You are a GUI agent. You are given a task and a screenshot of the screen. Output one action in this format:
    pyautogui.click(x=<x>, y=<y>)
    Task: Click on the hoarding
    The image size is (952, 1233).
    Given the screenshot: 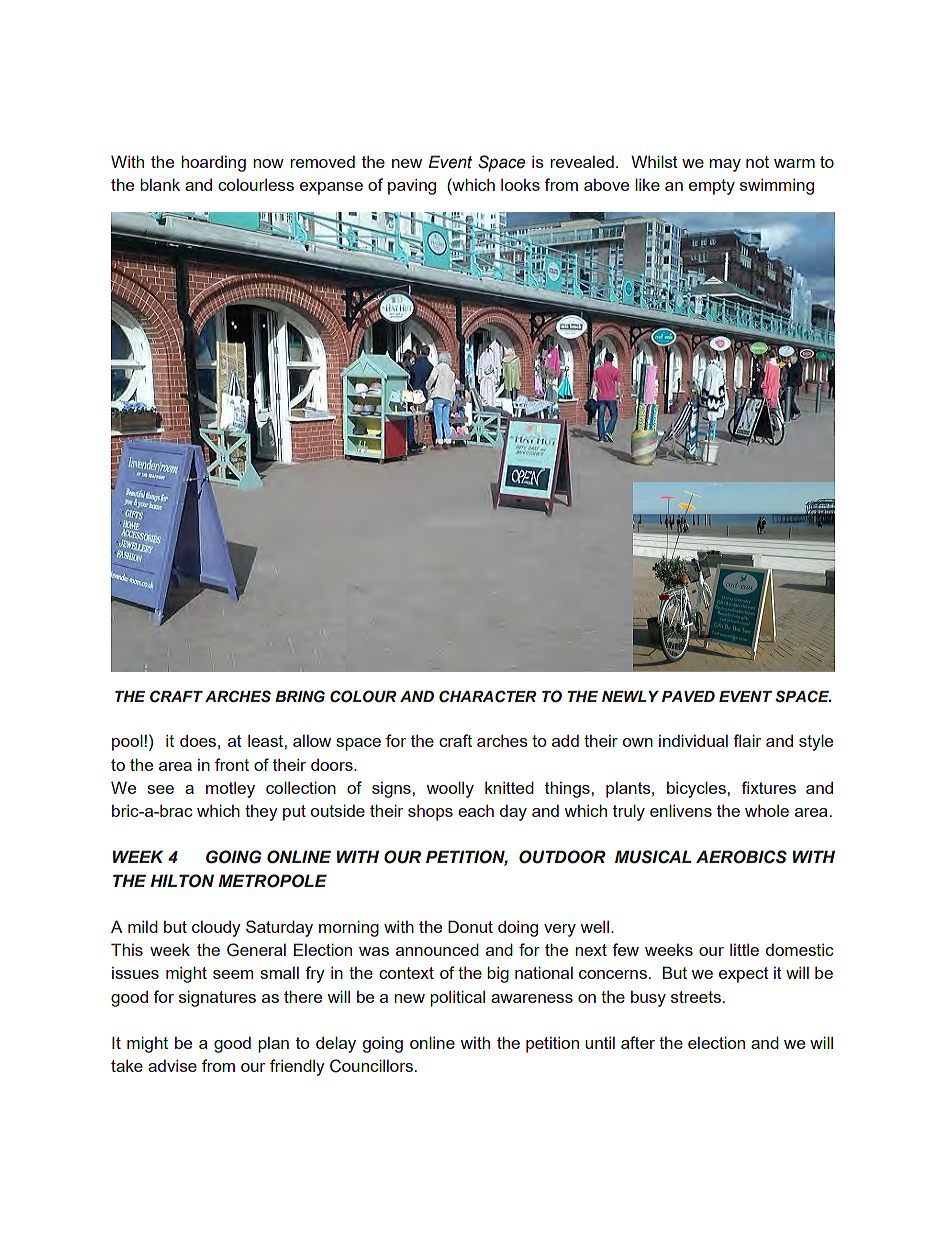 What is the action you would take?
    pyautogui.click(x=213, y=163)
